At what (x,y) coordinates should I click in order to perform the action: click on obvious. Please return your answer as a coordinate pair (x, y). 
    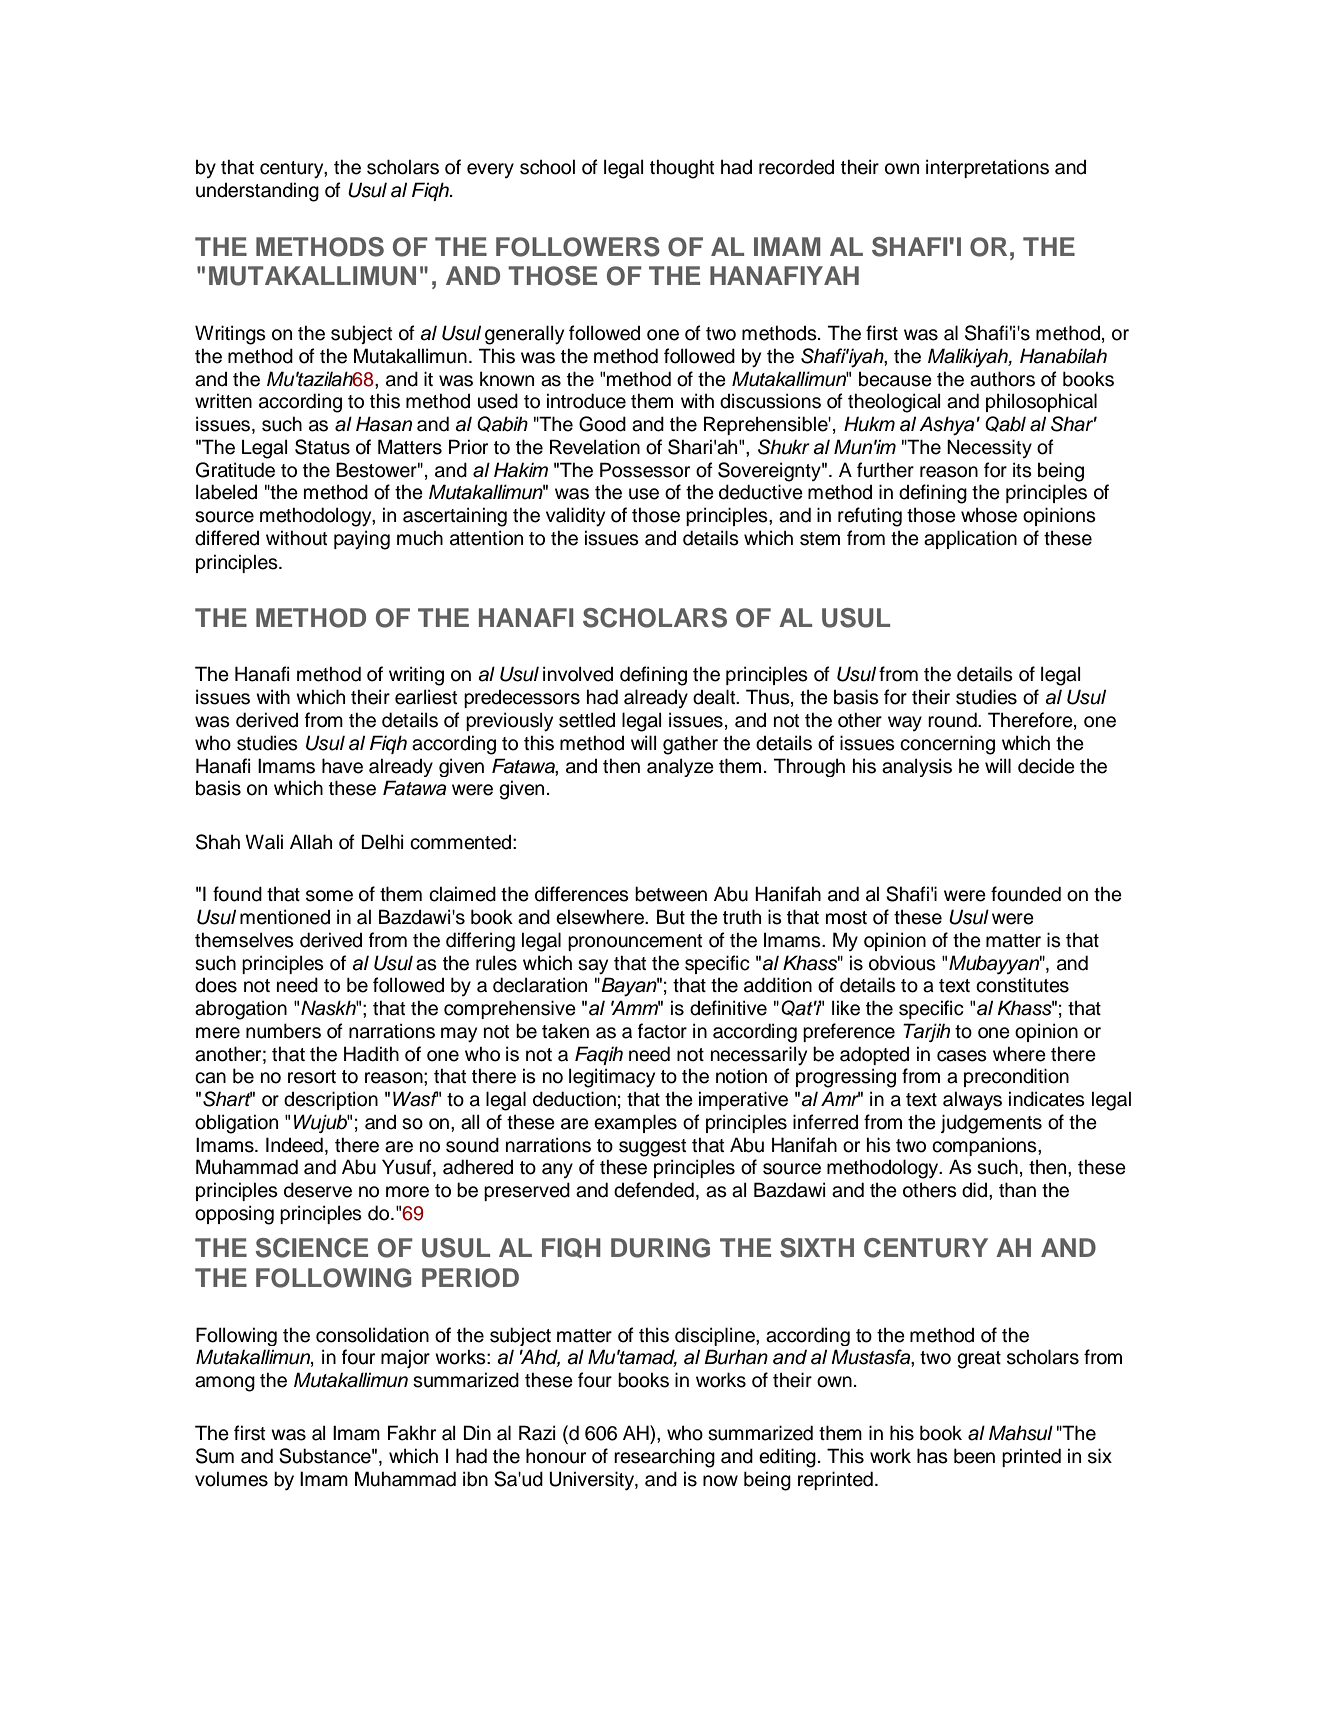
    Looking at the image, I should click on (902, 963).
